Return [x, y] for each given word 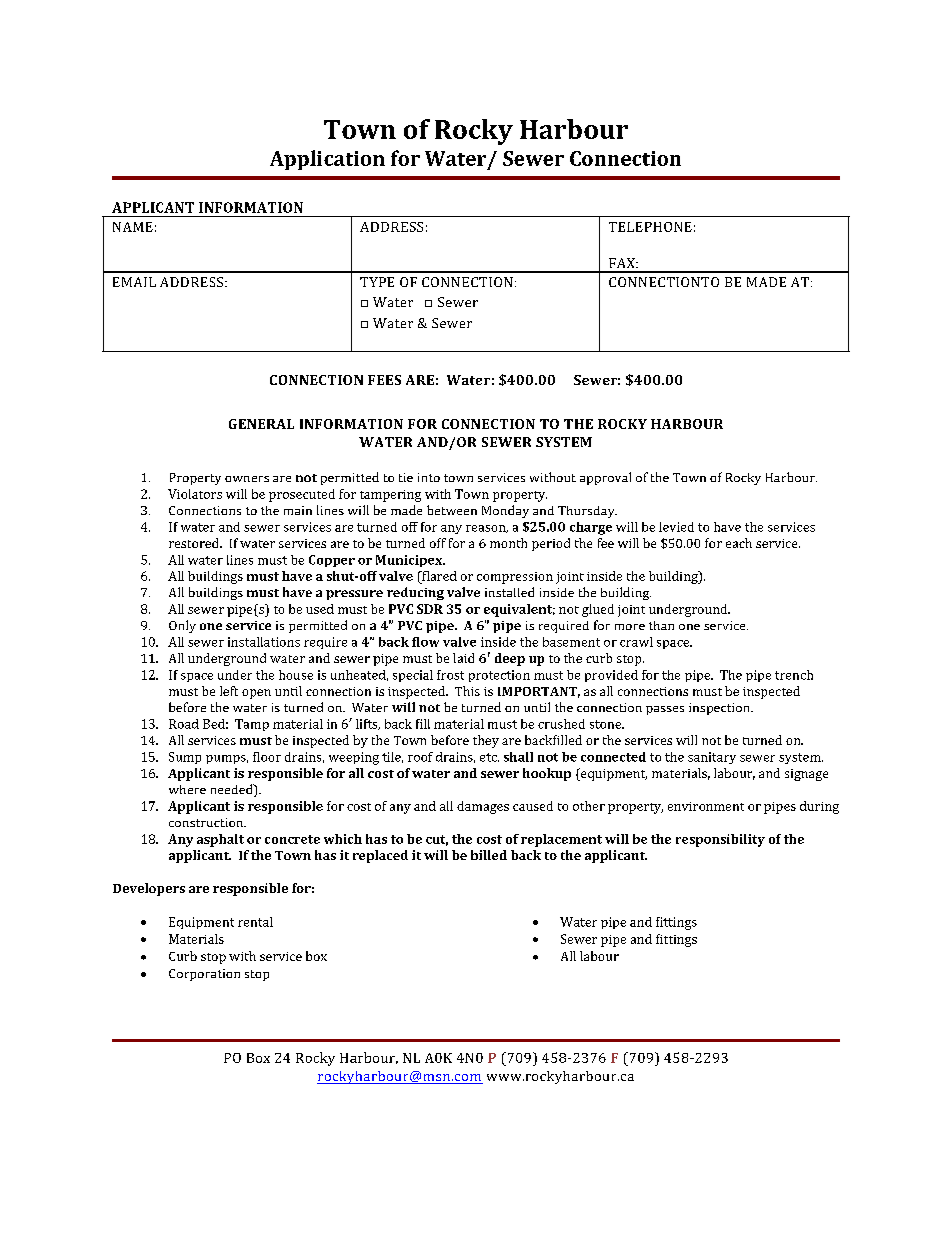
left [229, 691]
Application [327, 160]
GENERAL [261, 424]
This [467, 691]
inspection [720, 709]
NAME [133, 227]
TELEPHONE [650, 227]
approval [605, 478]
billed [489, 855]
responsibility [720, 840]
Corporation [204, 975]
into [429, 477]
